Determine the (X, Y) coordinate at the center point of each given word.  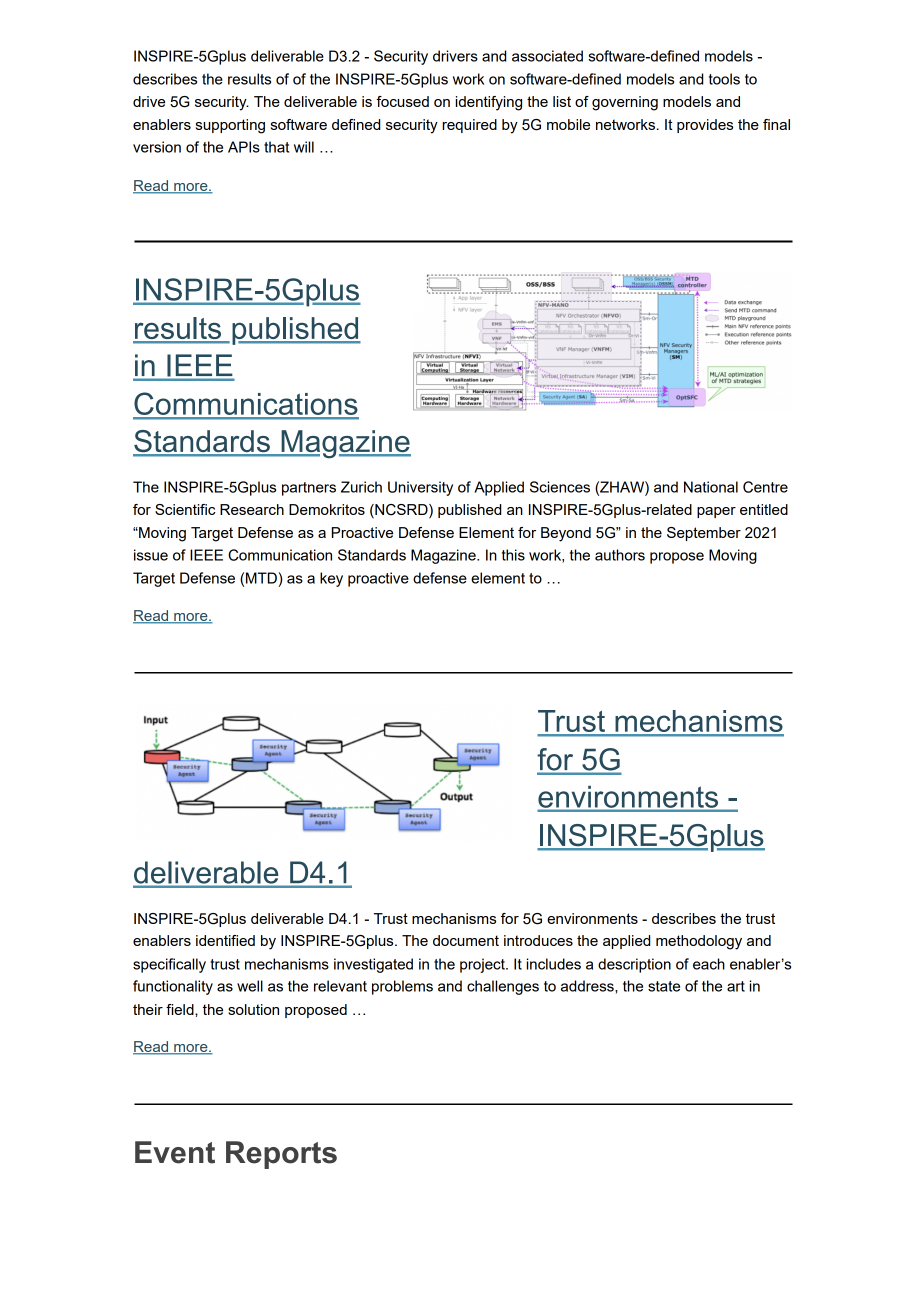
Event (175, 1152)
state (664, 986)
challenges (503, 987)
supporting (230, 126)
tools (724, 79)
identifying (489, 103)
